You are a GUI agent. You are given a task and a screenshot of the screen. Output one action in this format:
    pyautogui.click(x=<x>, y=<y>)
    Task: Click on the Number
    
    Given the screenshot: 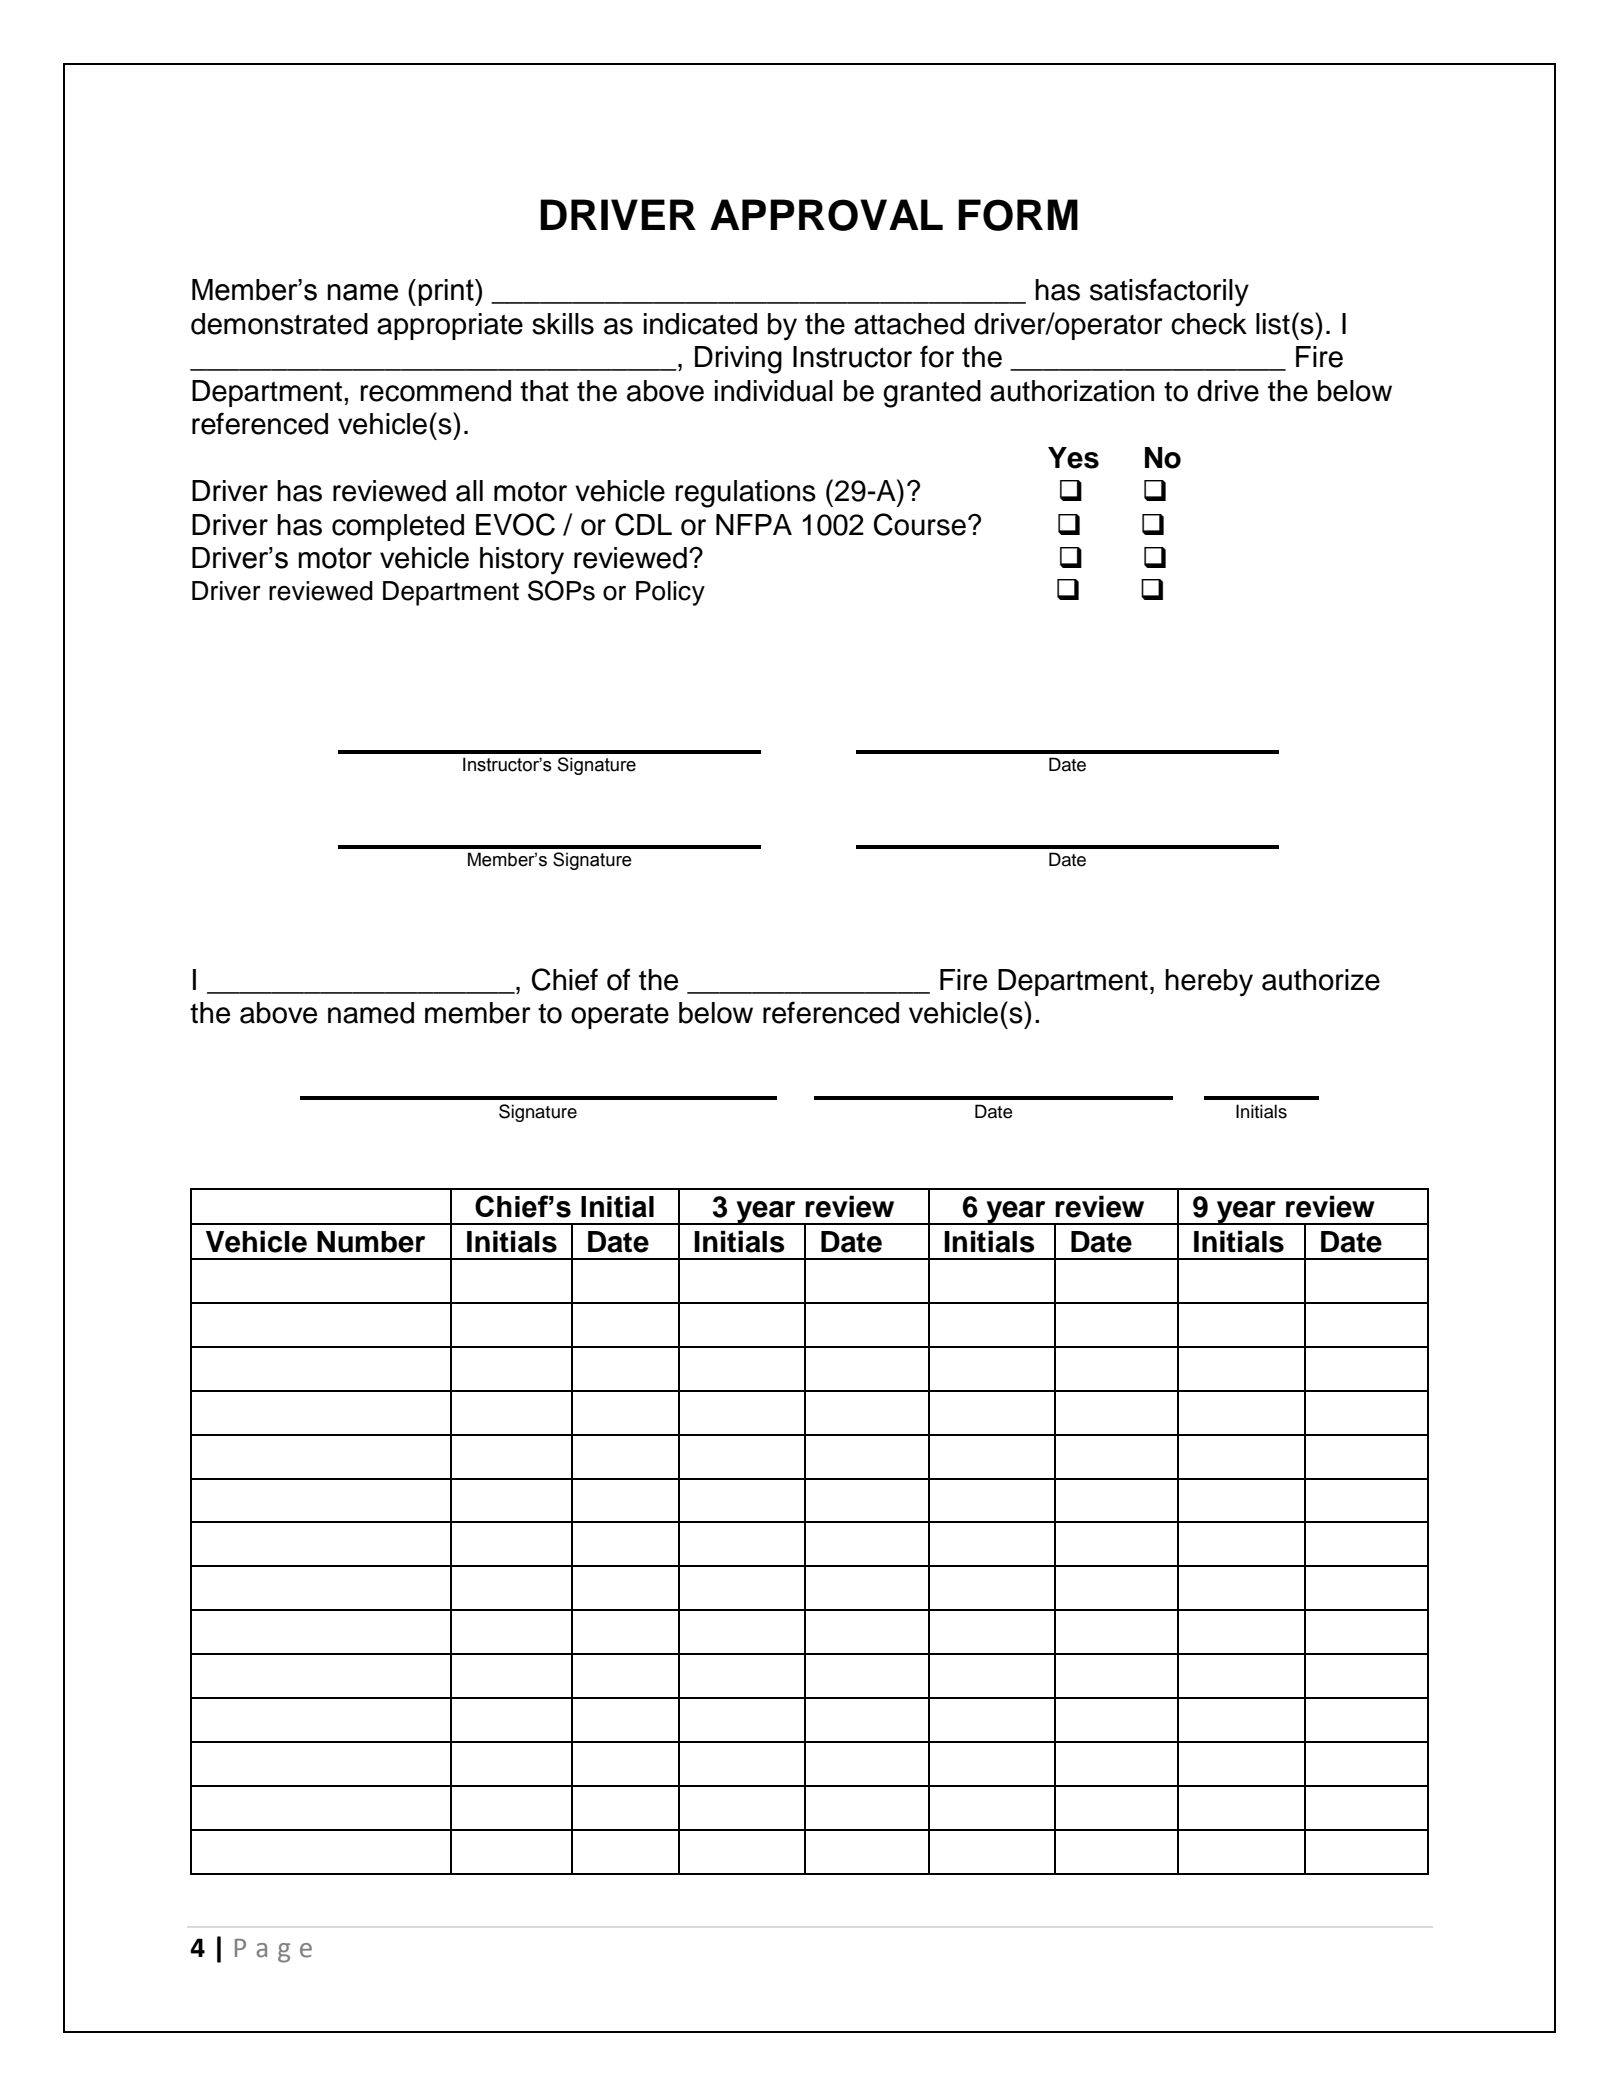 What is the action you would take?
    pyautogui.click(x=371, y=1242)
